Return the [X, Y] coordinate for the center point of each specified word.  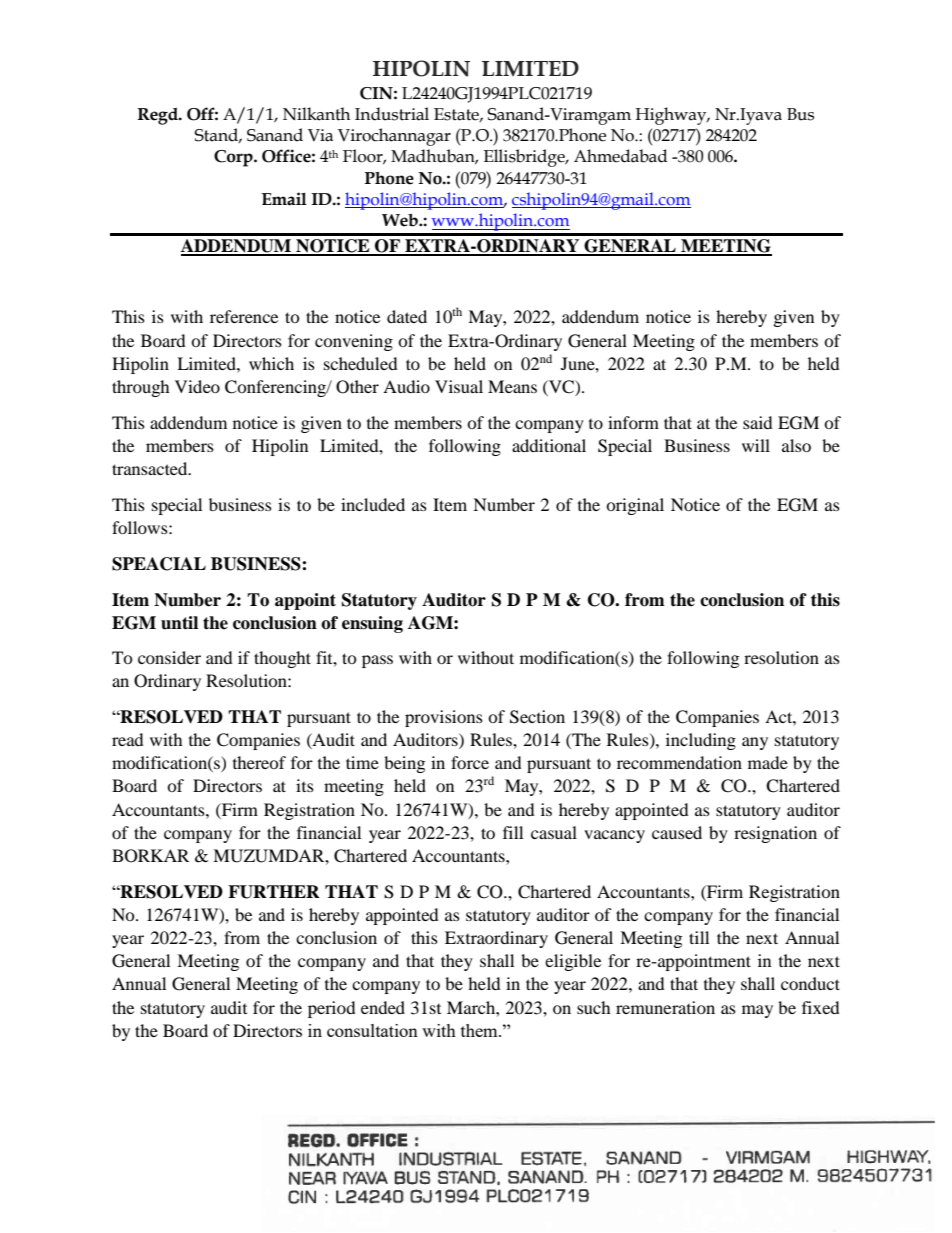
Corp [234, 158]
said [758, 422]
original [635, 506]
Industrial [392, 114]
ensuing [372, 624]
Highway [672, 116]
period [332, 1009]
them [480, 1030]
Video [197, 386]
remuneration [665, 1007]
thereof [259, 762]
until [179, 623]
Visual [459, 386]
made [768, 762]
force [470, 762]
